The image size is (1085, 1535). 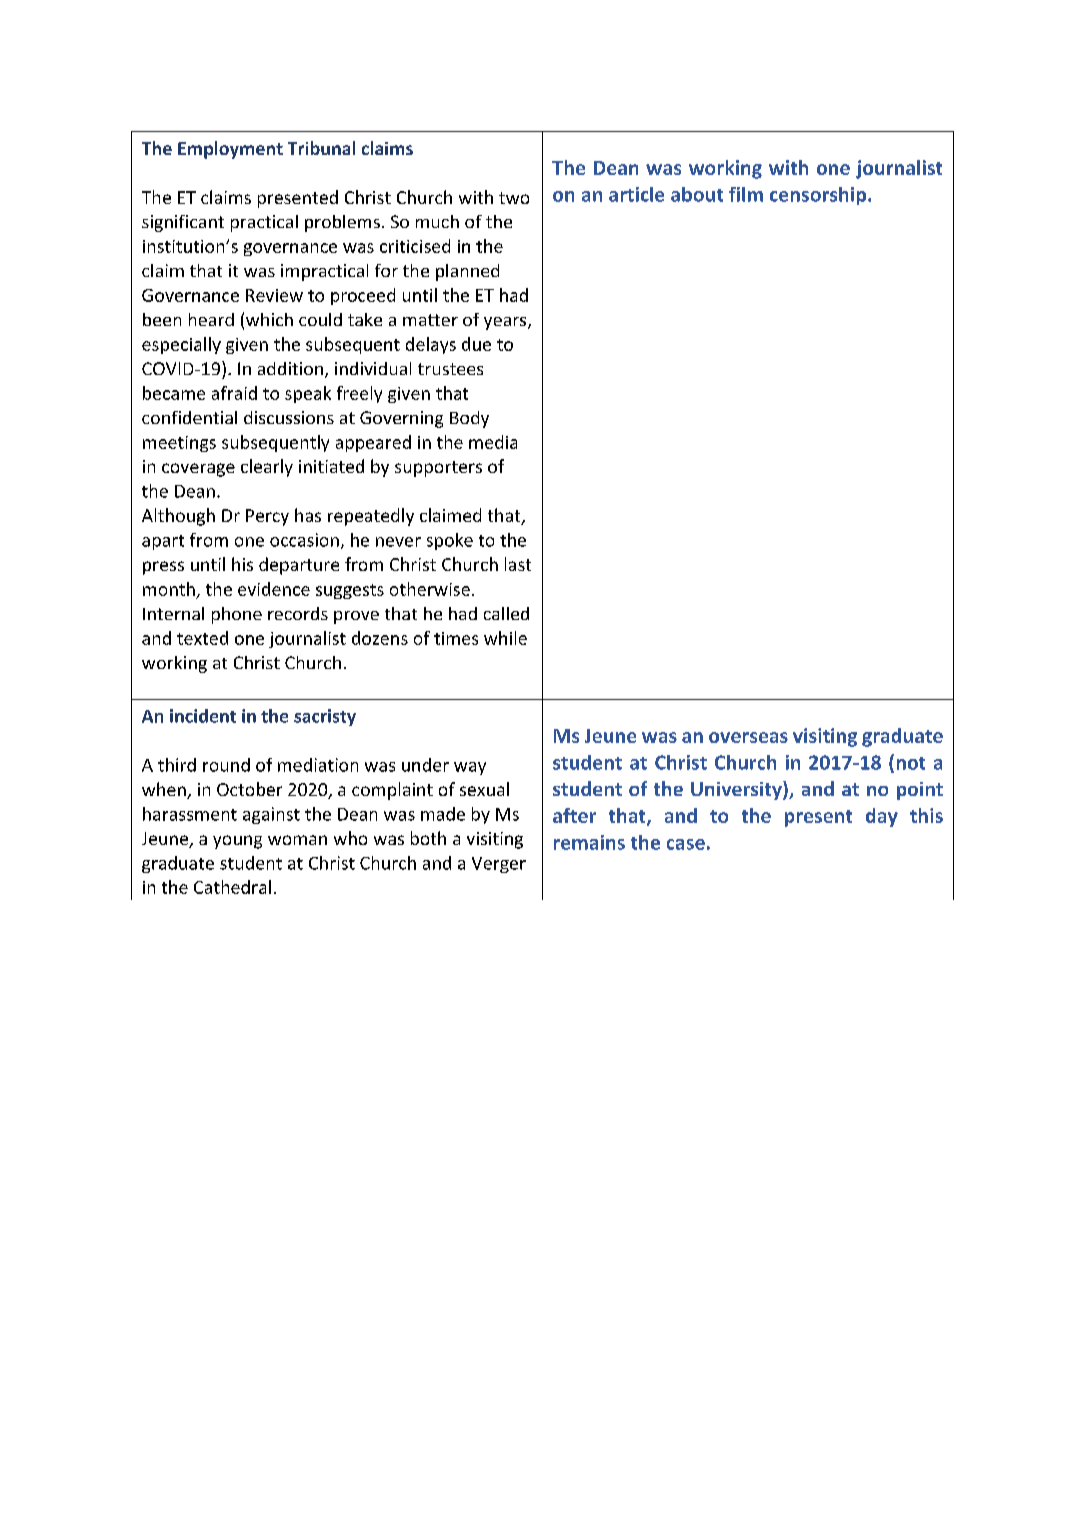 What do you see at coordinates (438, 469) in the document?
I see `supporters` at bounding box center [438, 469].
